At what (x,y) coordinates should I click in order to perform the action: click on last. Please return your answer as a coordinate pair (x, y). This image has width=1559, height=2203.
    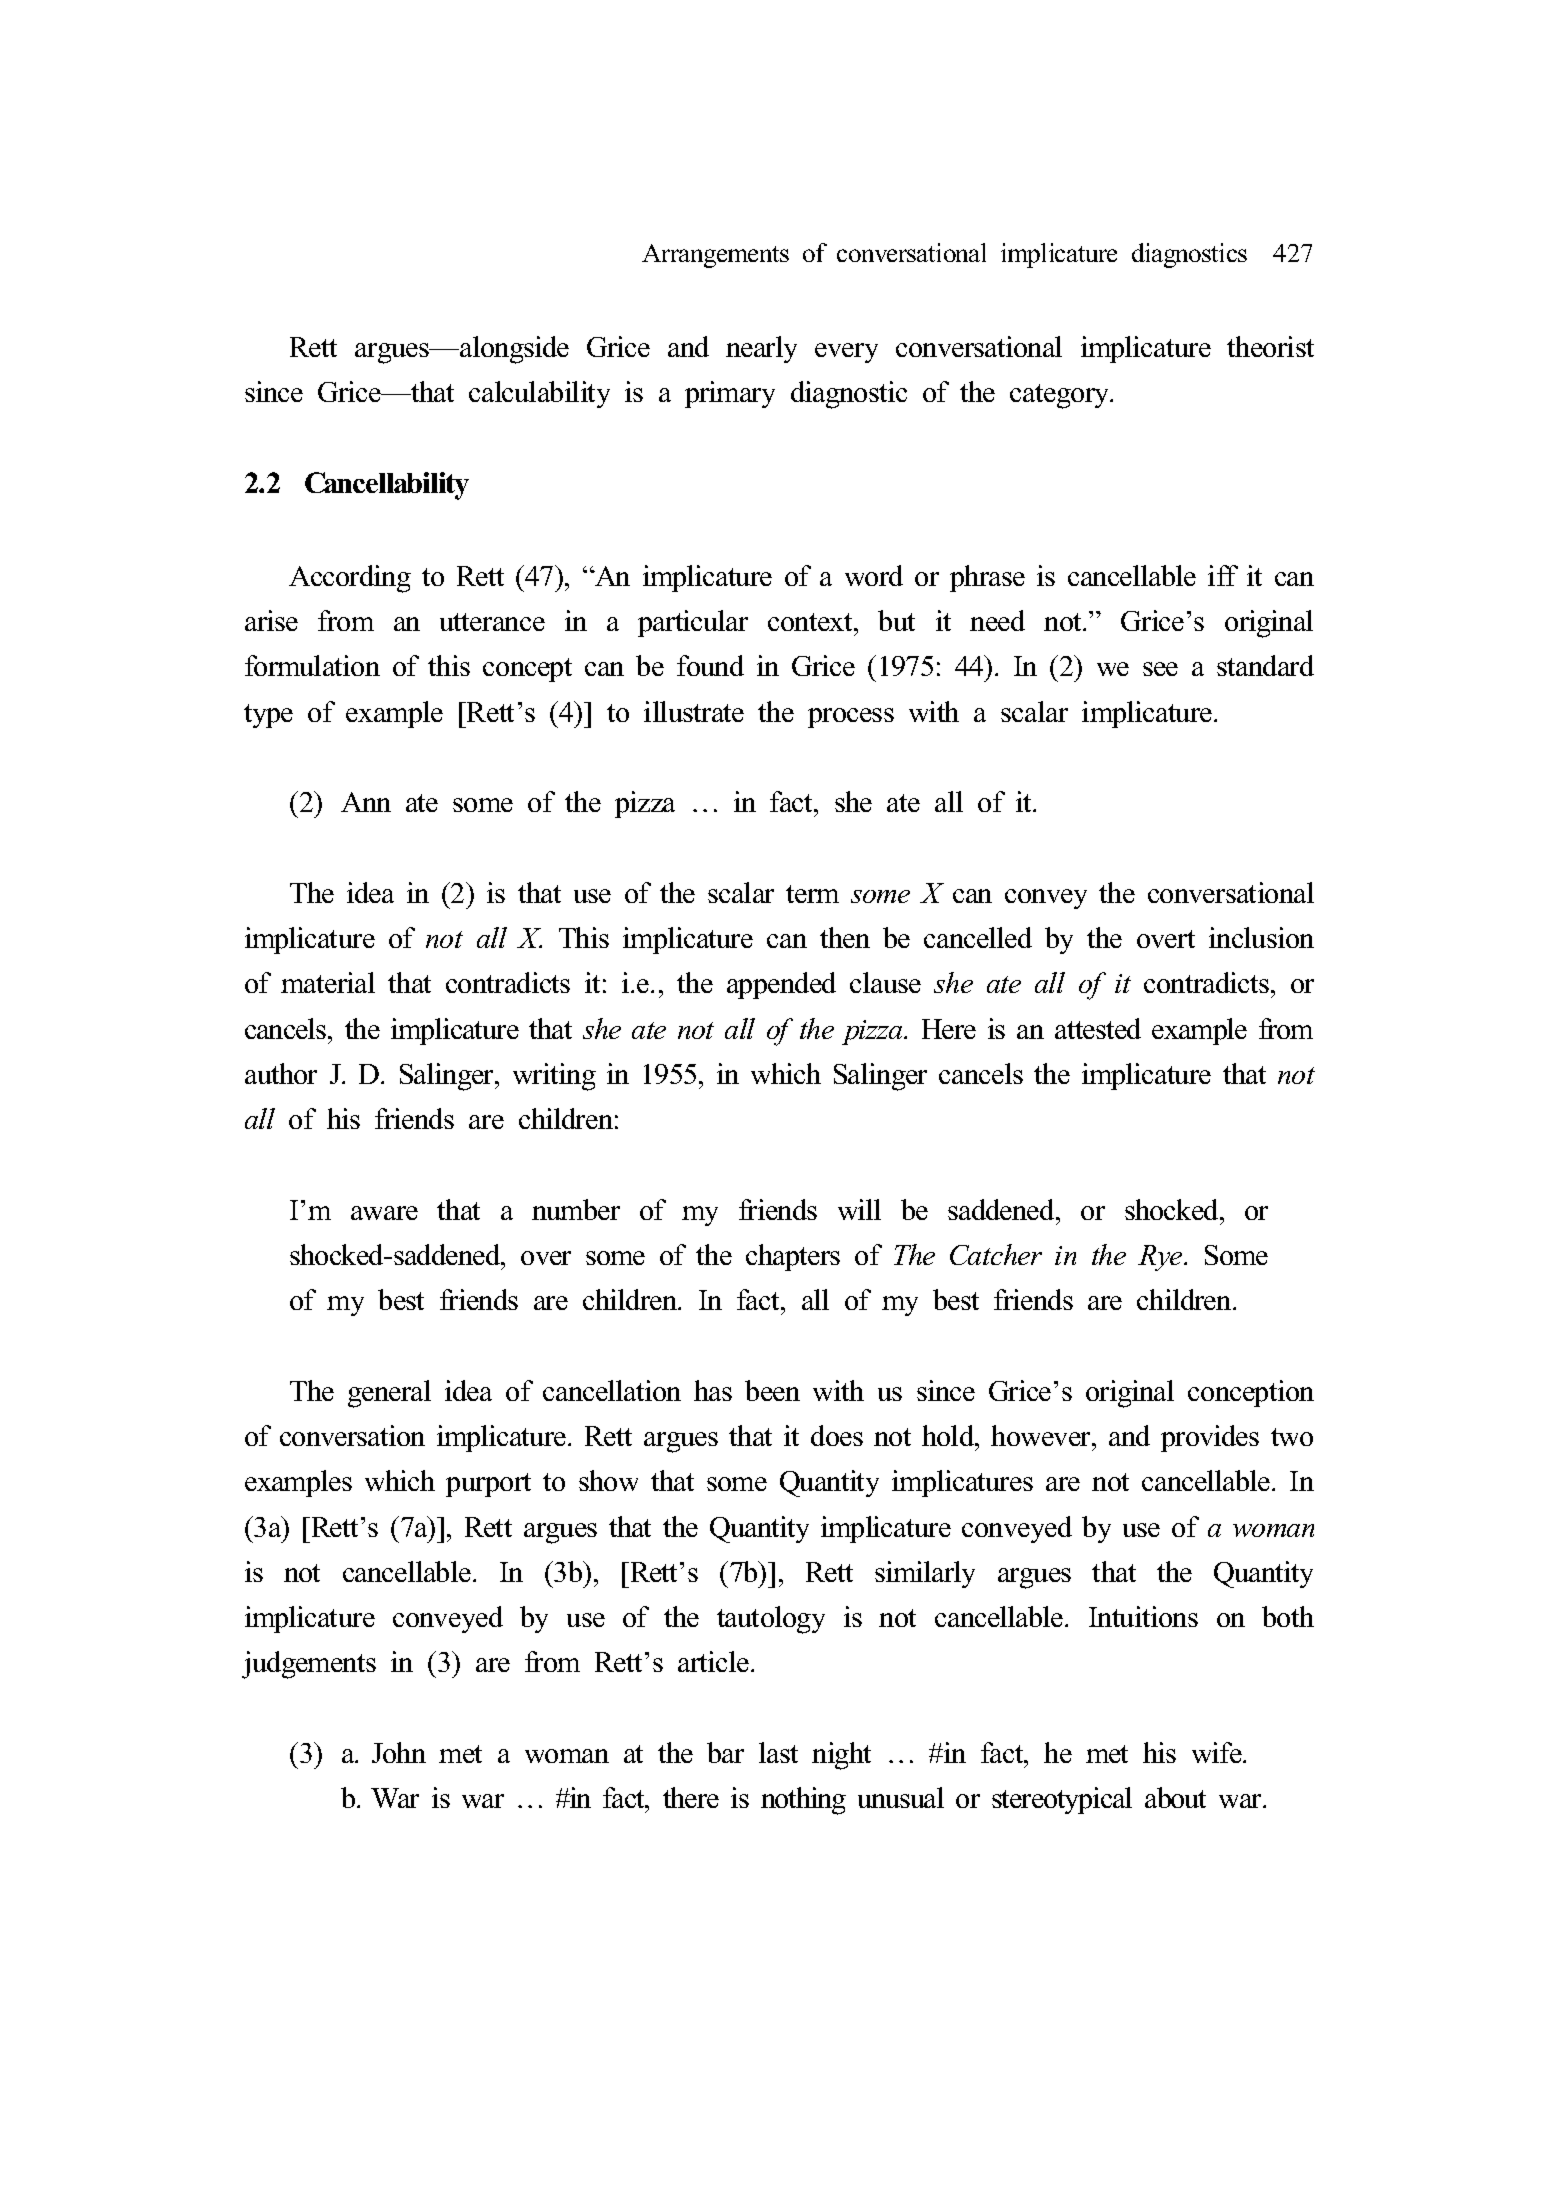
    Looking at the image, I should click on (778, 1752).
